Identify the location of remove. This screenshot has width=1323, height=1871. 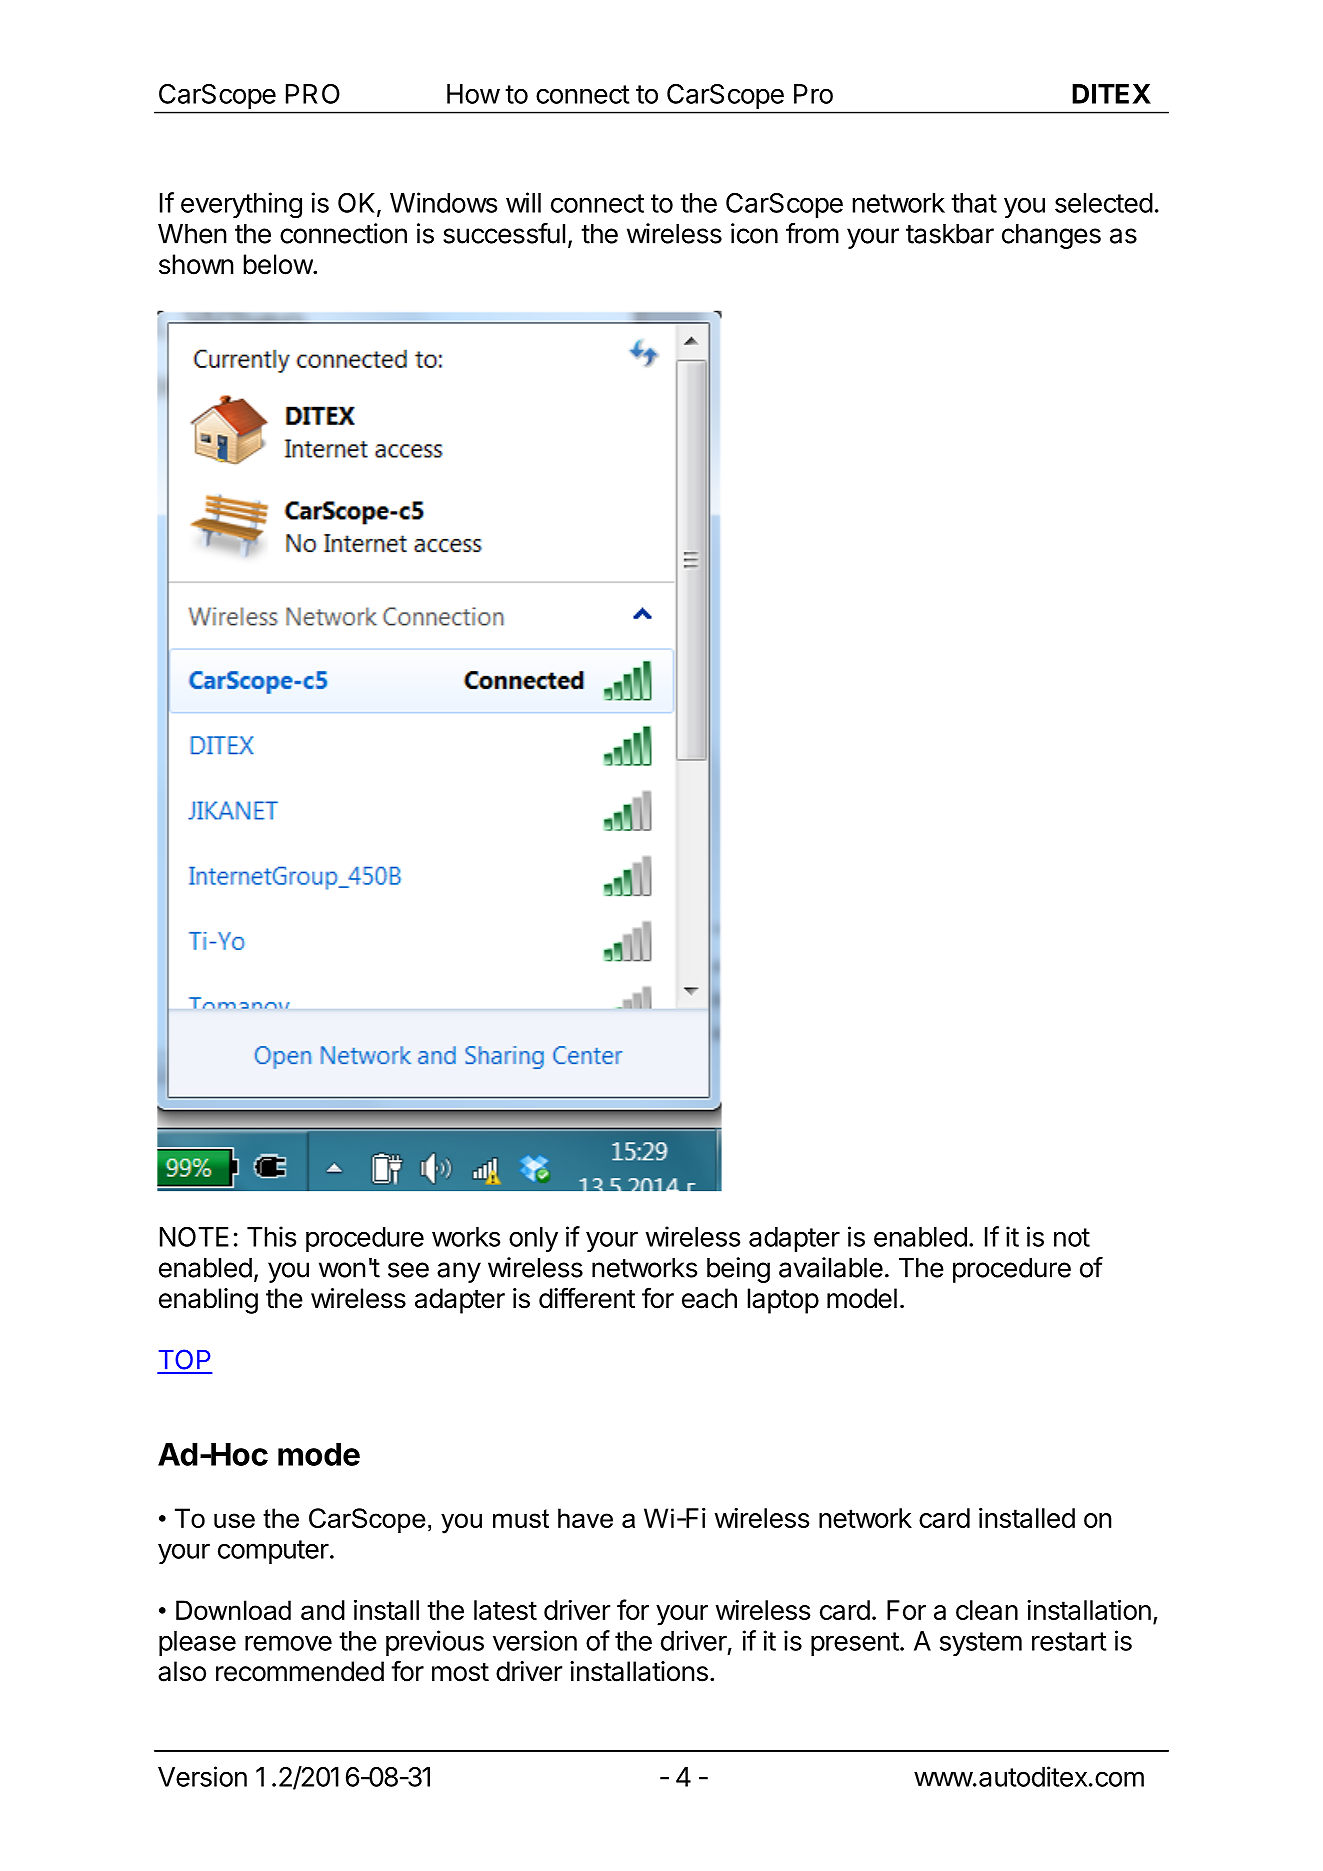
(288, 1643).
